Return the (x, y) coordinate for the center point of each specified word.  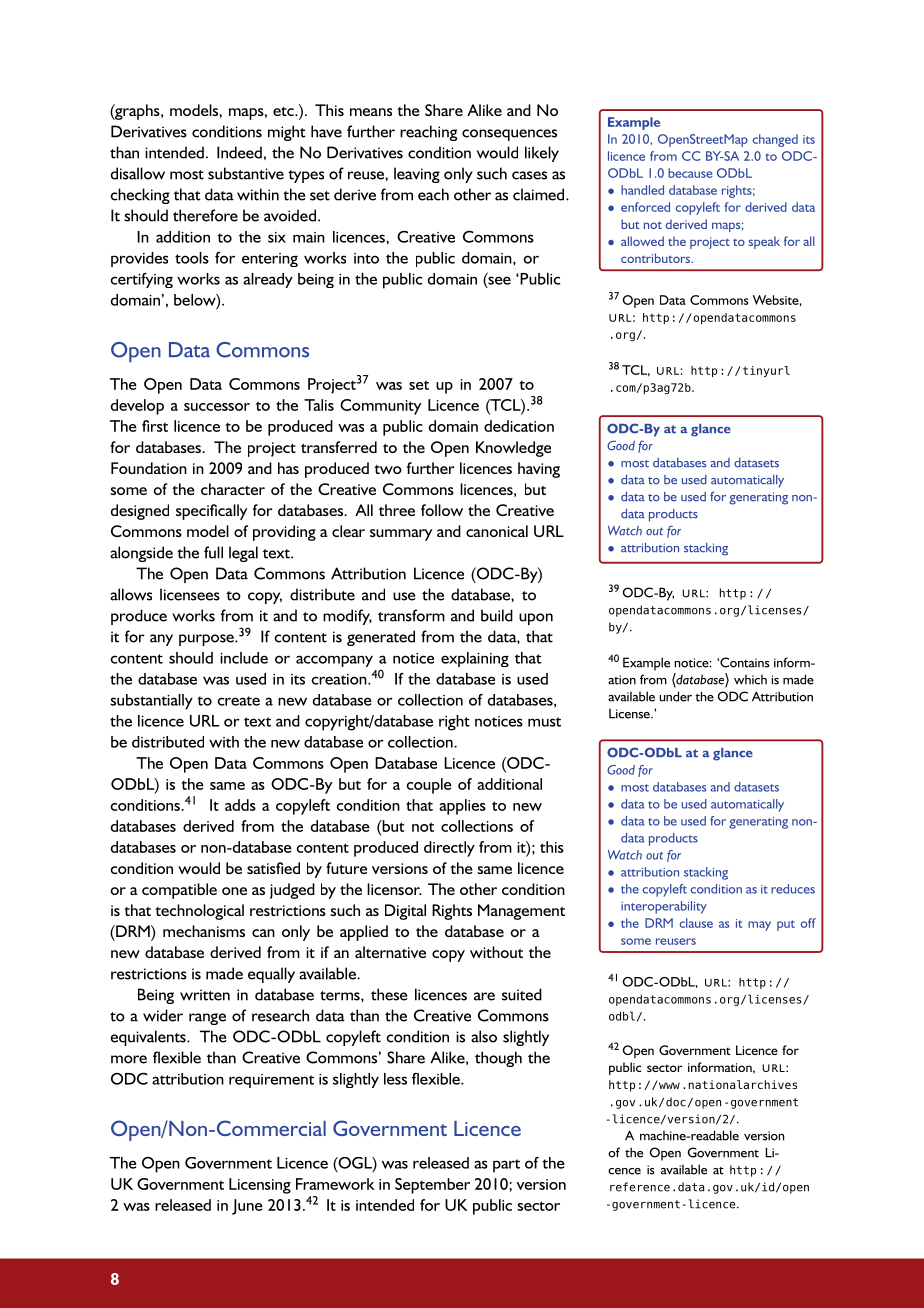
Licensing (260, 1186)
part (506, 1166)
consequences (509, 135)
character (233, 489)
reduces (793, 889)
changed (775, 140)
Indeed (239, 152)
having (539, 470)
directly (449, 849)
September (432, 1186)
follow (442, 510)
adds (240, 805)
